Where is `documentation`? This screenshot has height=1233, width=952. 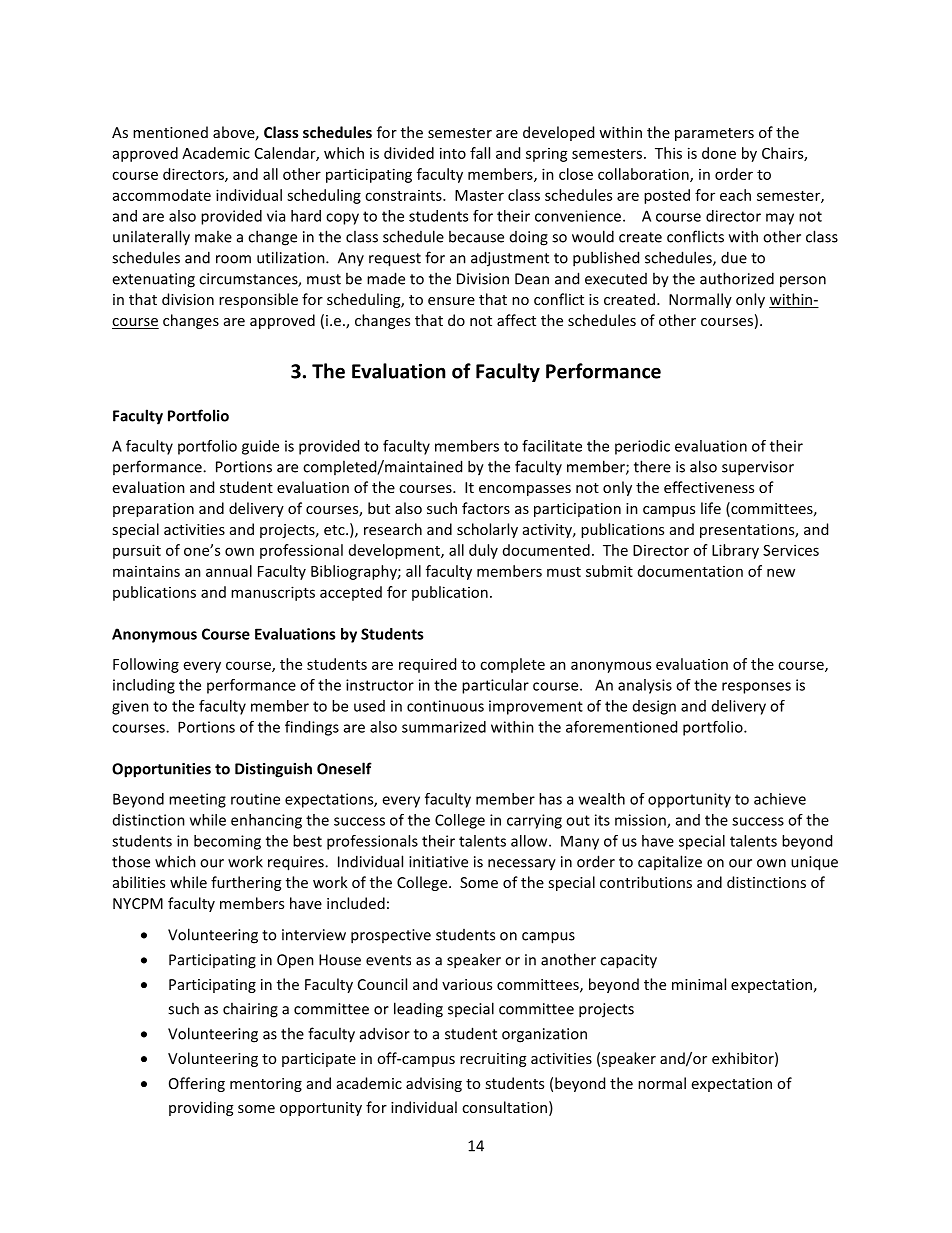 documentation is located at coordinates (690, 571).
